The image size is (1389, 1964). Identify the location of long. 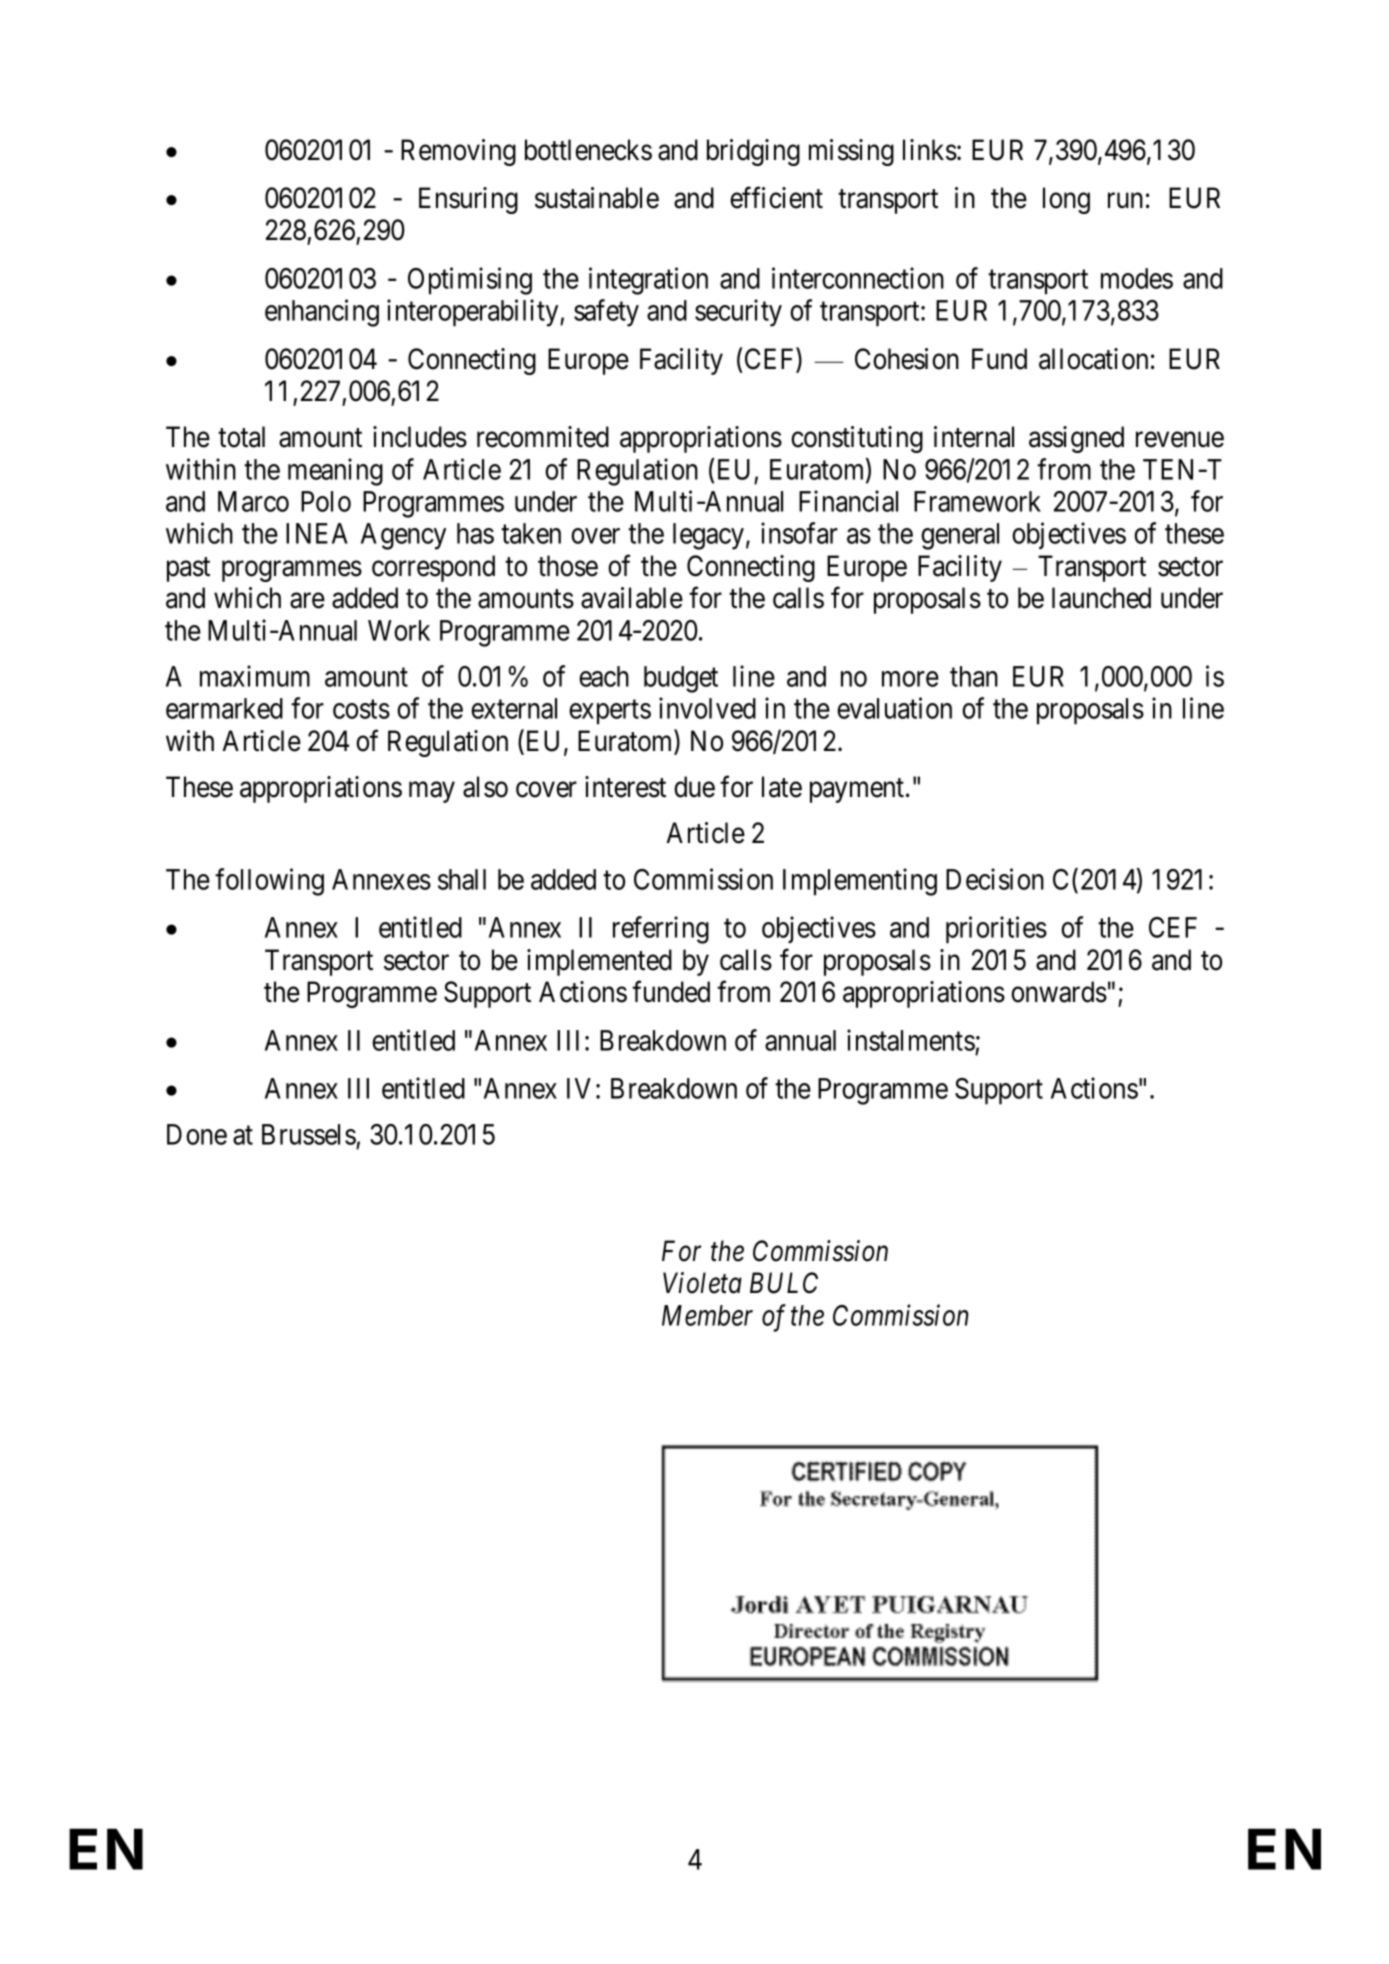
(1066, 200).
